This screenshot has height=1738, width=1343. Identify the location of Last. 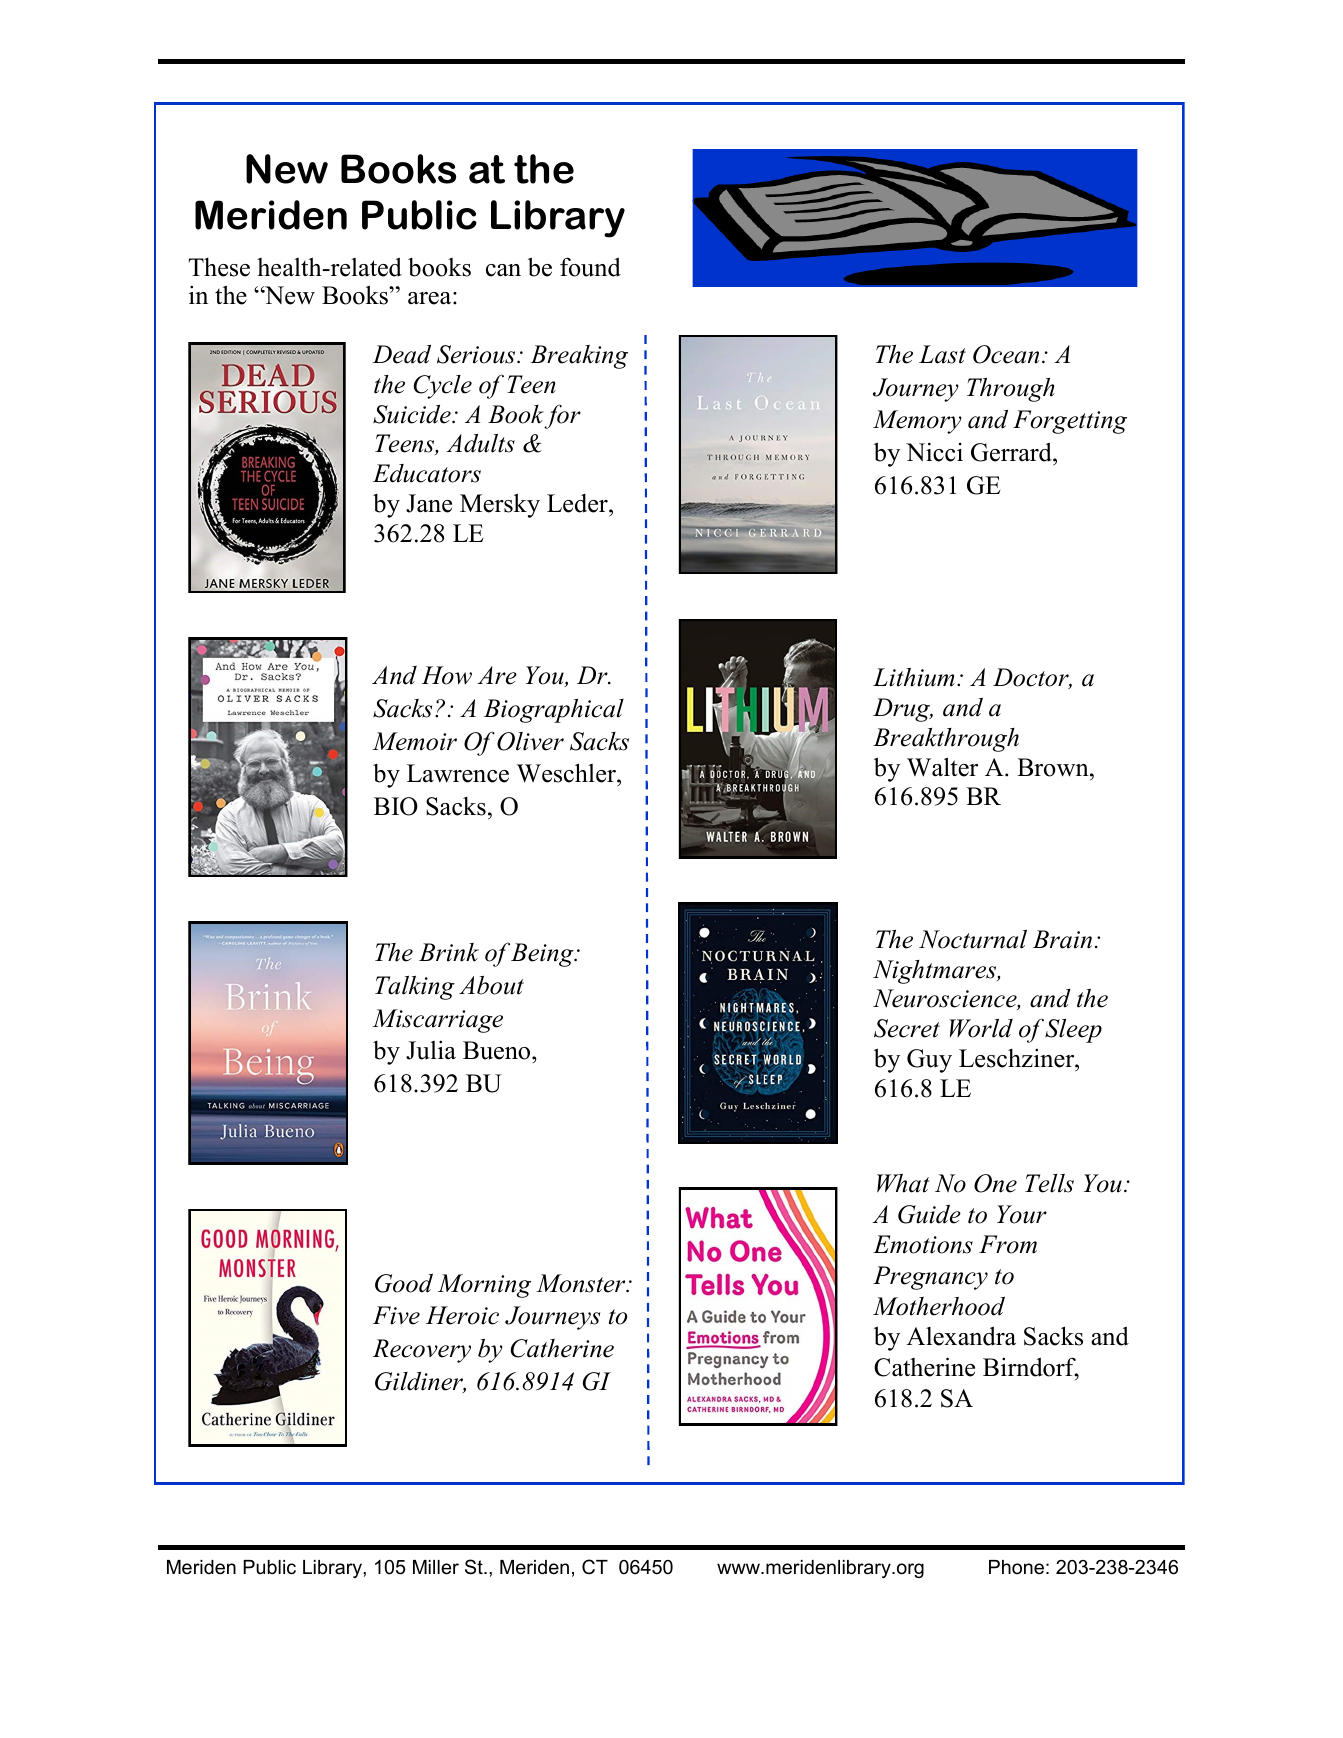
(942, 354).
